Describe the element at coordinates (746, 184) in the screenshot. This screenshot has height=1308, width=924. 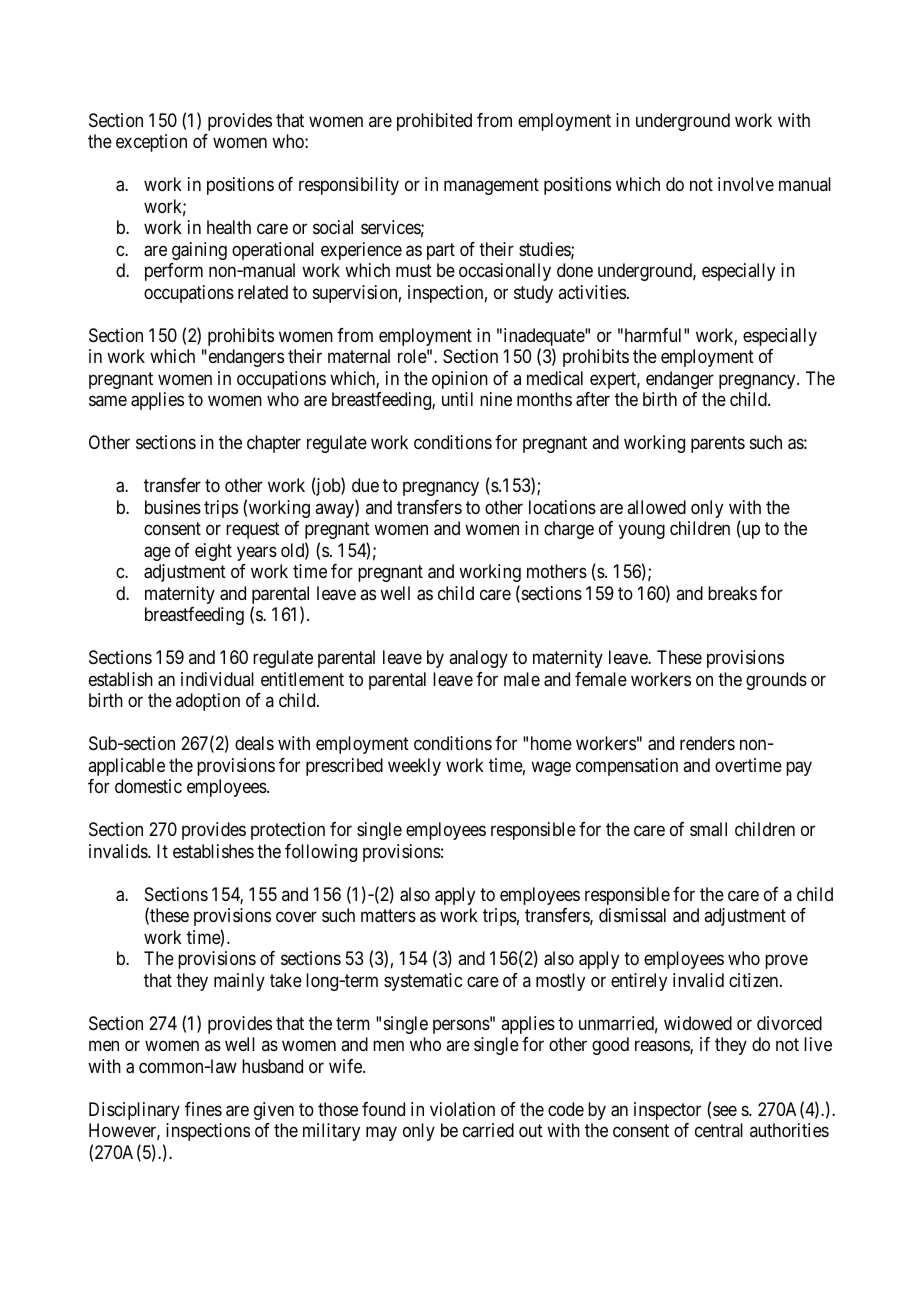
I see `involve` at that location.
